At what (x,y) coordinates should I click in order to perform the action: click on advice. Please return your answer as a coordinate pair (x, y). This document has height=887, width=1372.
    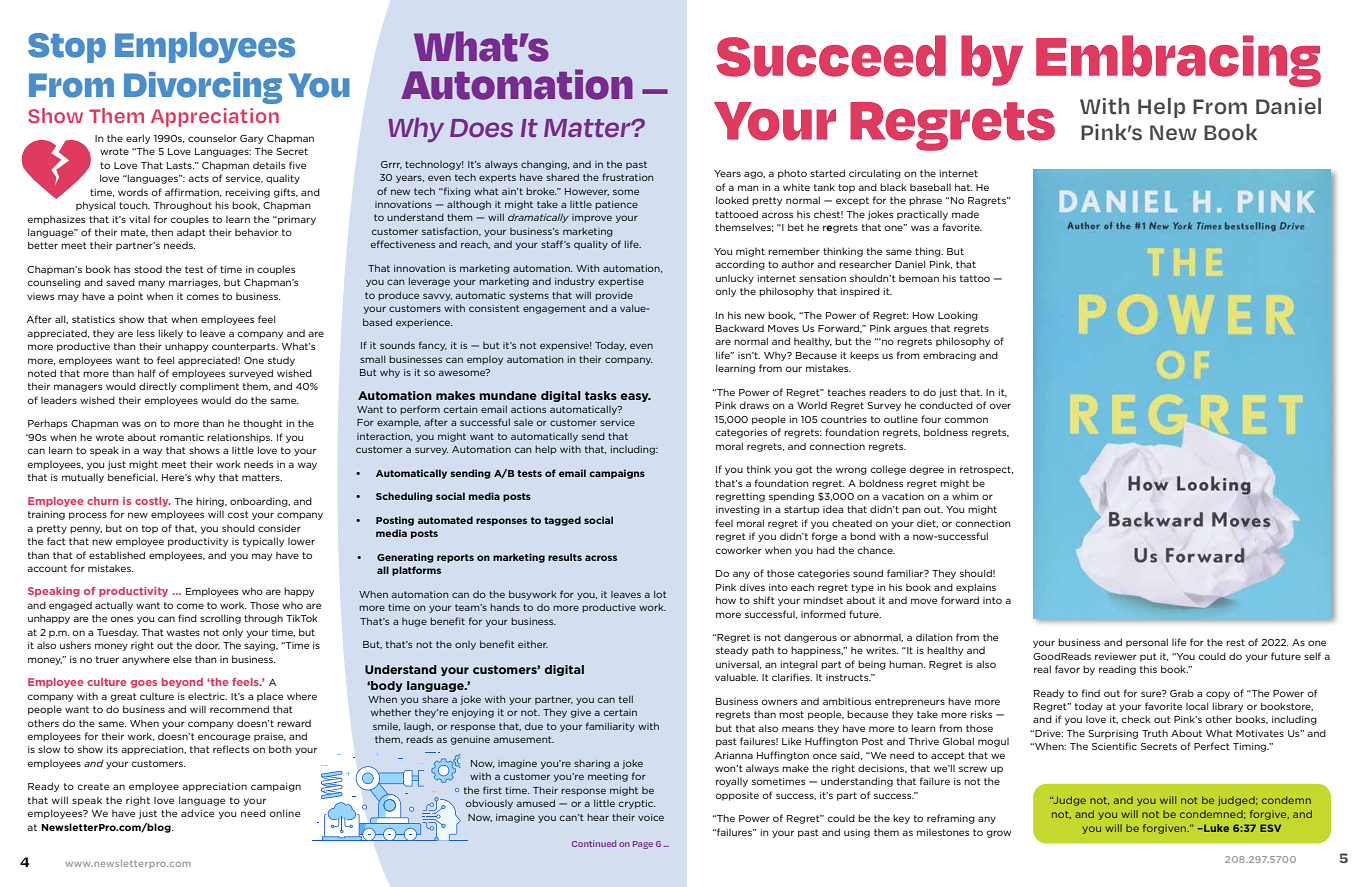
    Looking at the image, I should click on (197, 813).
